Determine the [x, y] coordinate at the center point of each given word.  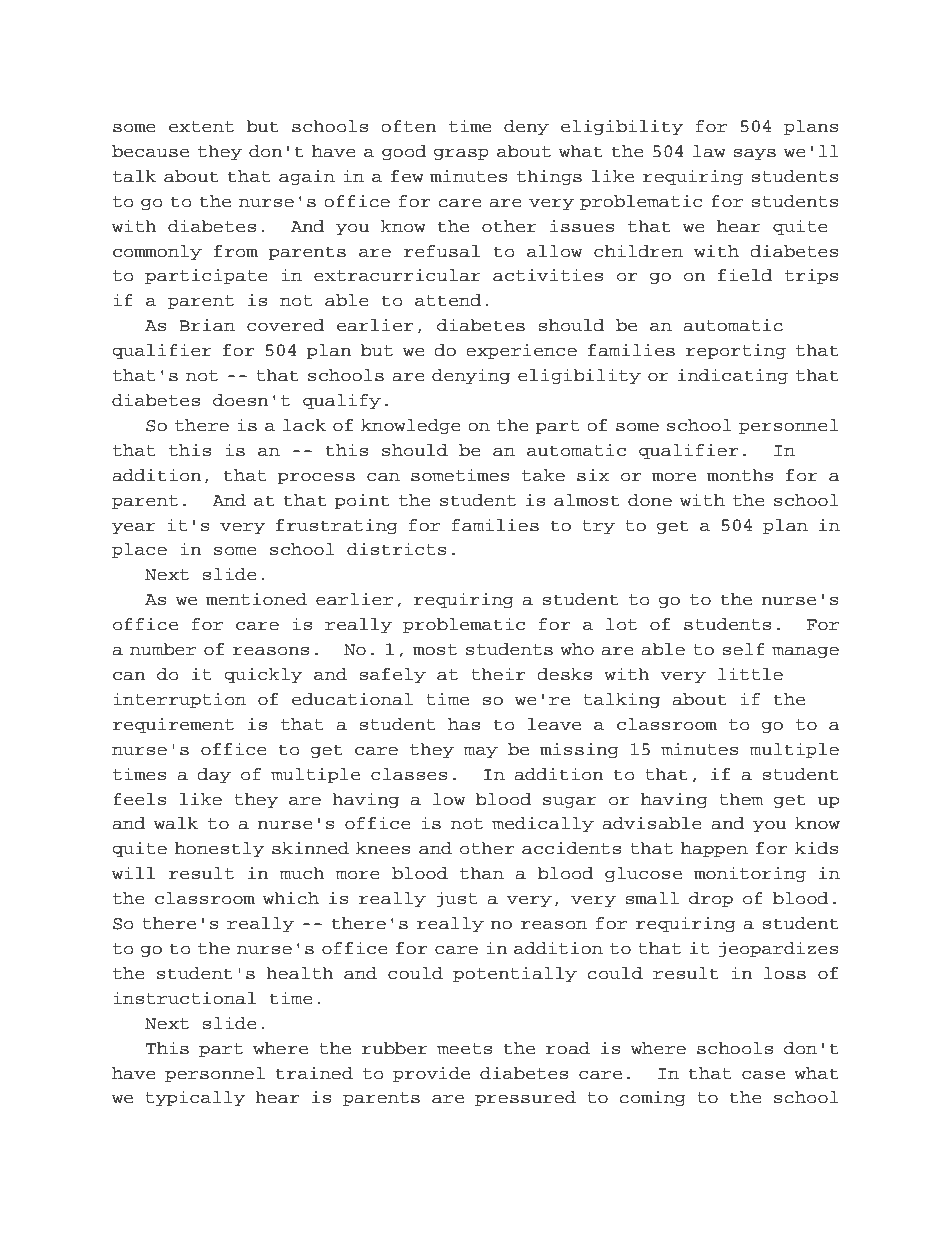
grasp [461, 154]
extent [201, 127]
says [754, 154]
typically [195, 1098]
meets [464, 1049]
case [763, 1075]
